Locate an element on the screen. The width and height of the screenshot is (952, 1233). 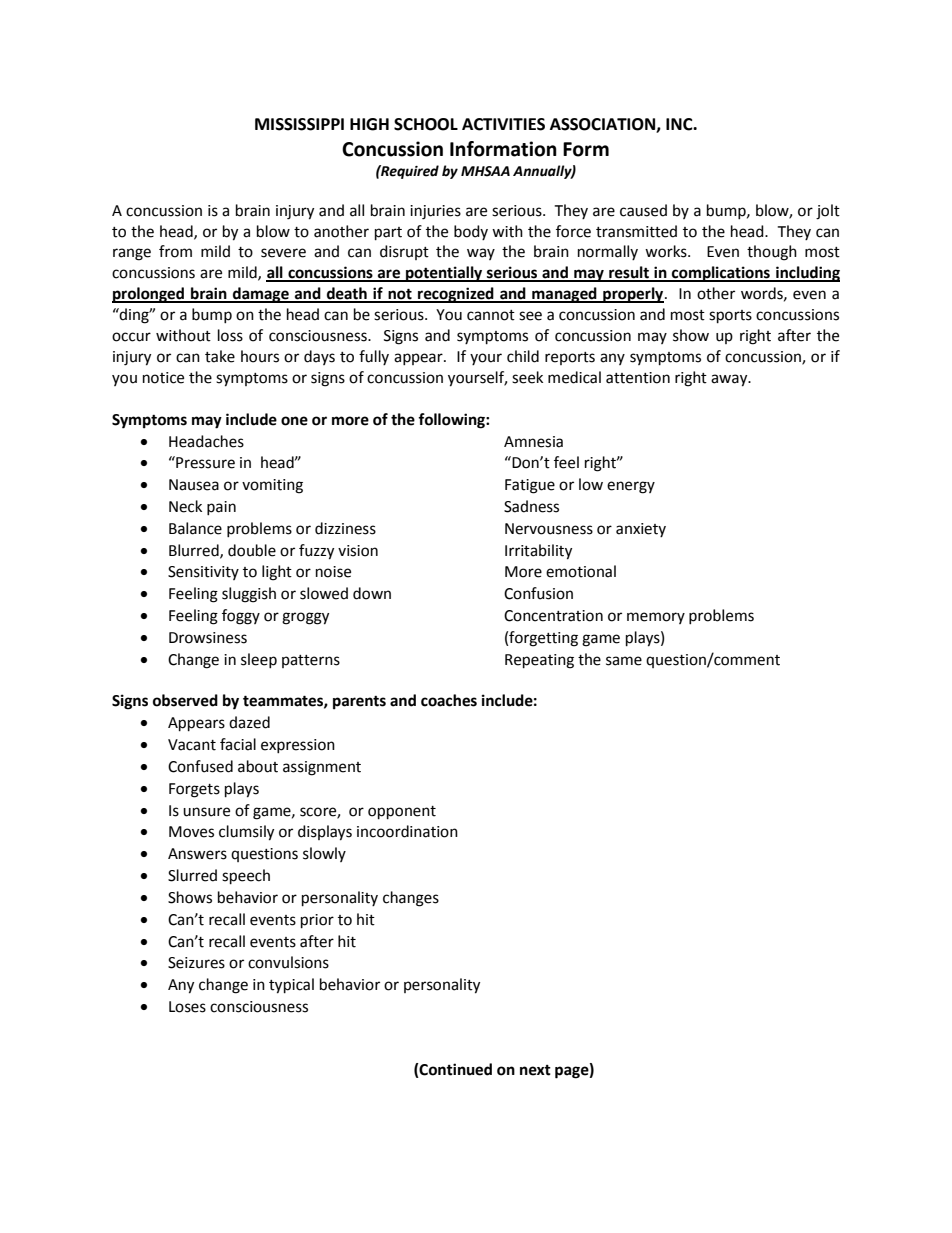
memory is located at coordinates (656, 618).
